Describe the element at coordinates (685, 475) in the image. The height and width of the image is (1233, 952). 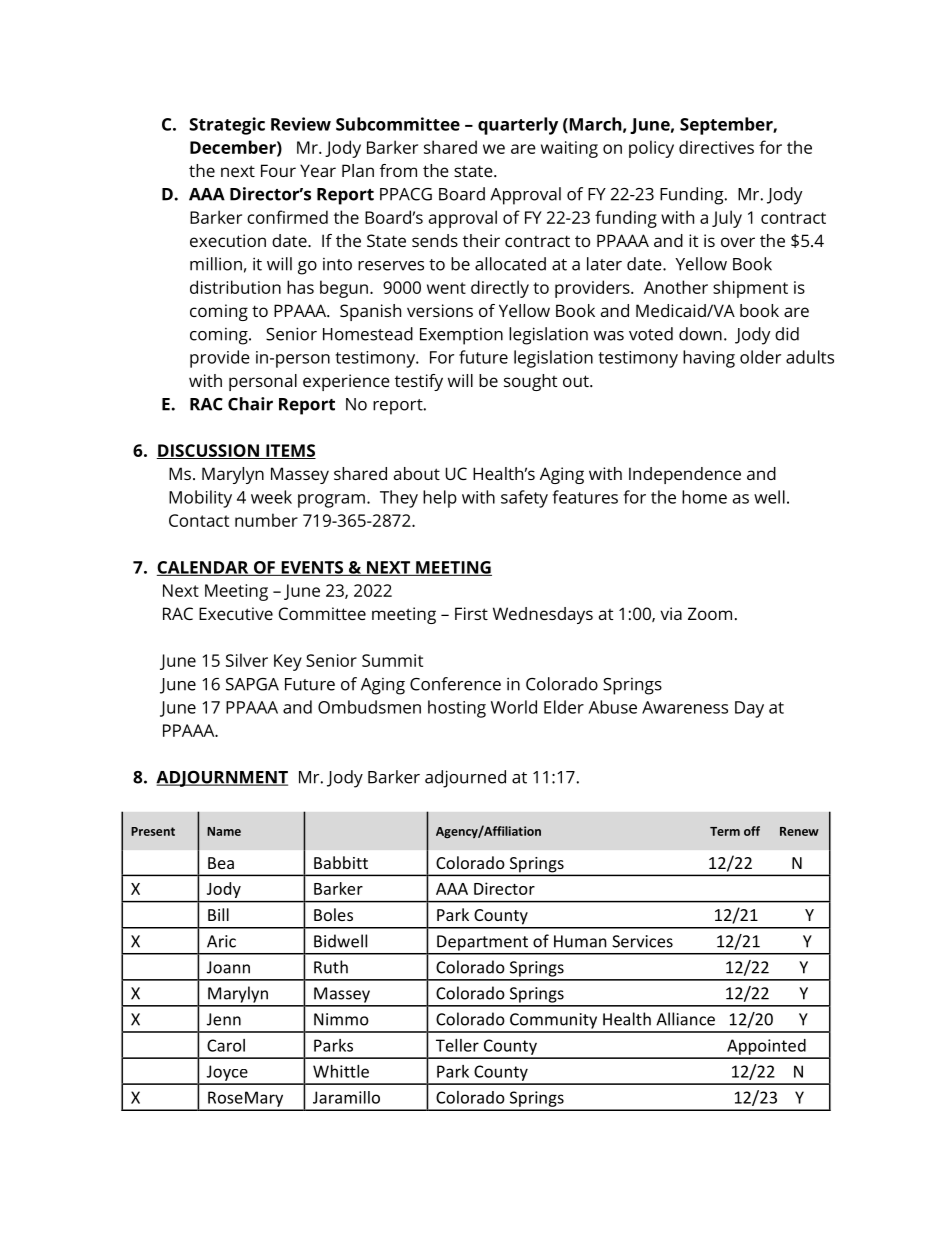
I see `Independence` at that location.
